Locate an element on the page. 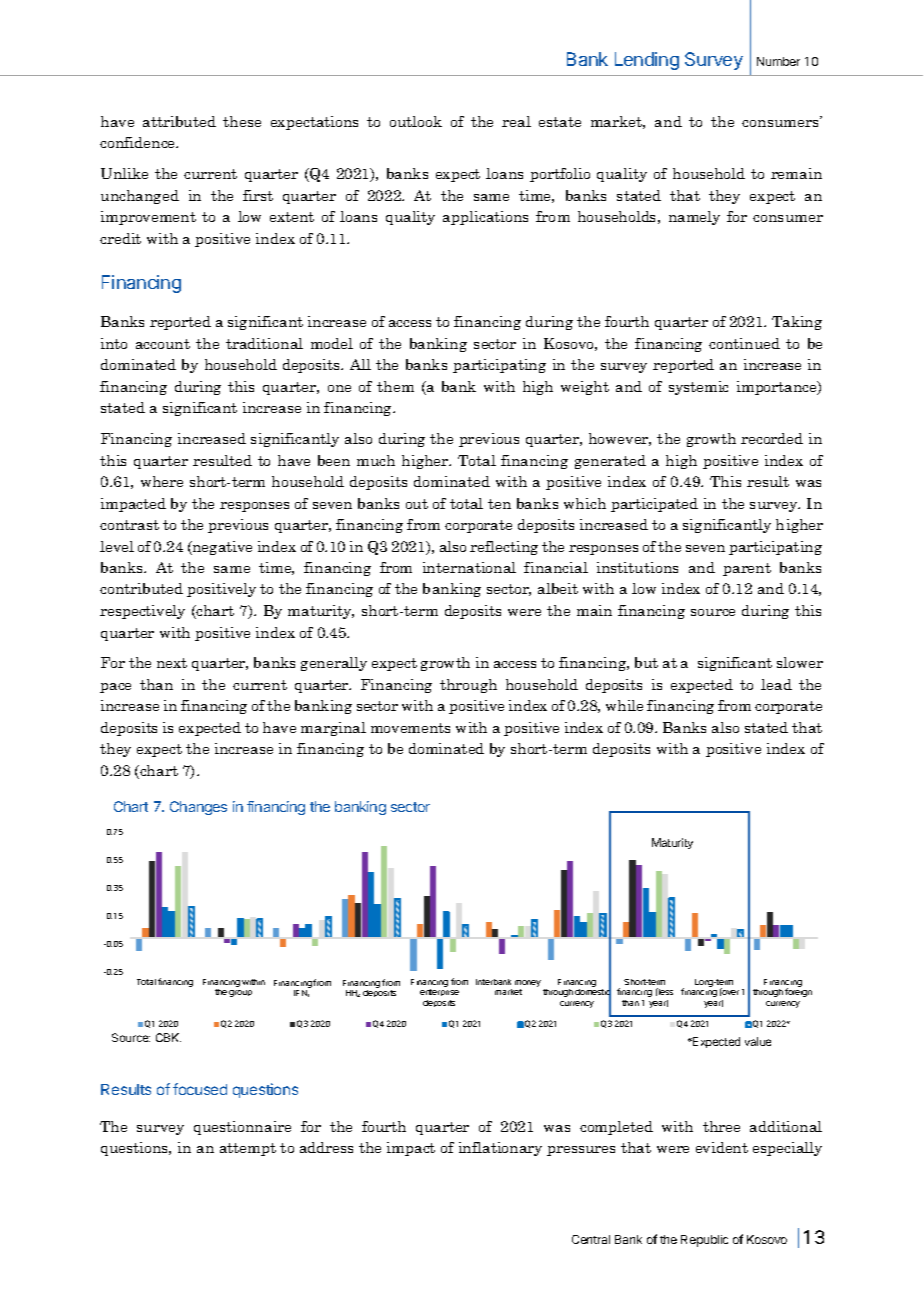 This page has width=924, height=1308. international is located at coordinates (469, 567).
